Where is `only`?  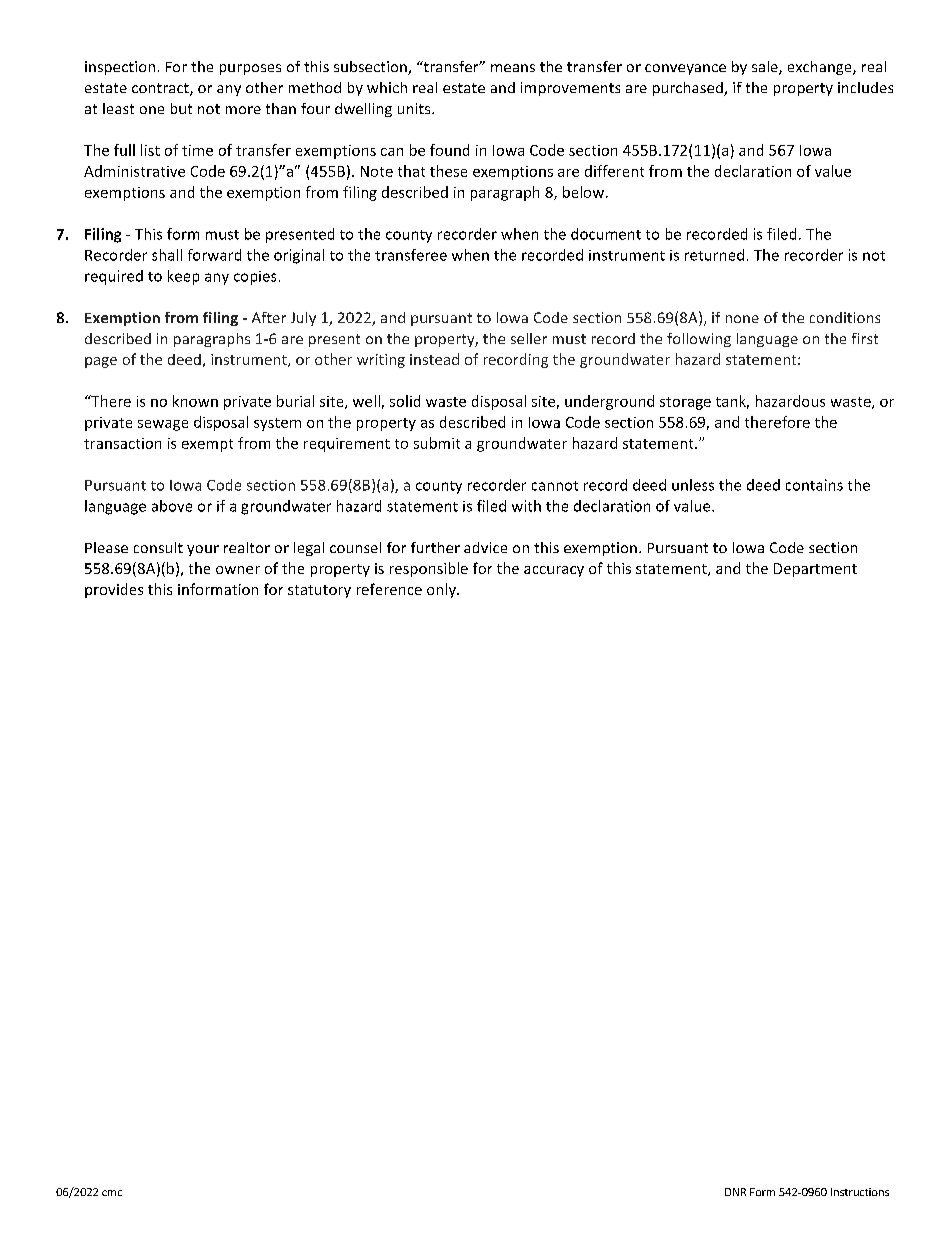
only is located at coordinates (442, 590).
